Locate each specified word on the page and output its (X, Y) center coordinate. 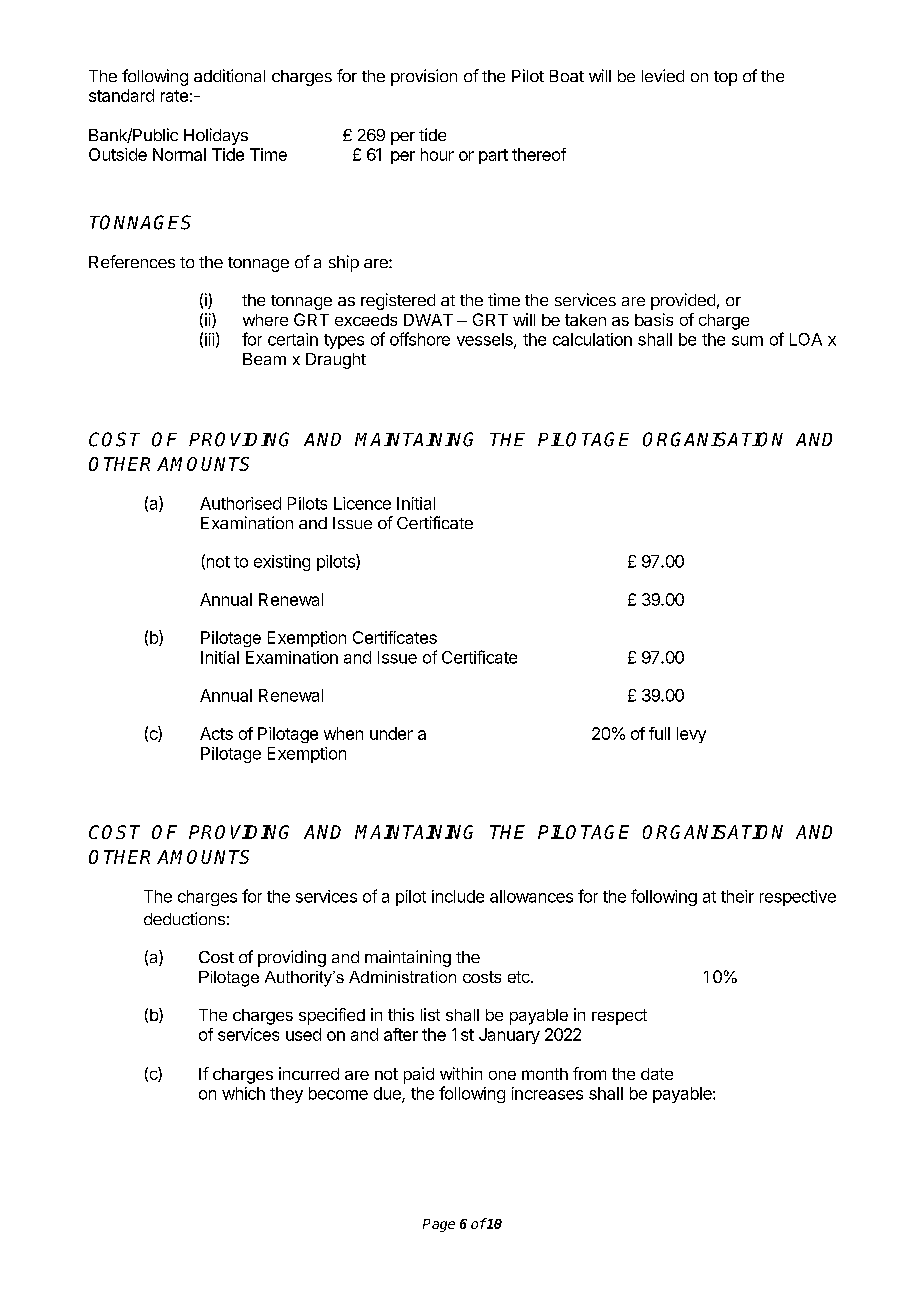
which (243, 1093)
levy (691, 735)
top (725, 78)
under (391, 733)
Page (439, 1225)
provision (424, 77)
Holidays (216, 136)
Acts (216, 733)
